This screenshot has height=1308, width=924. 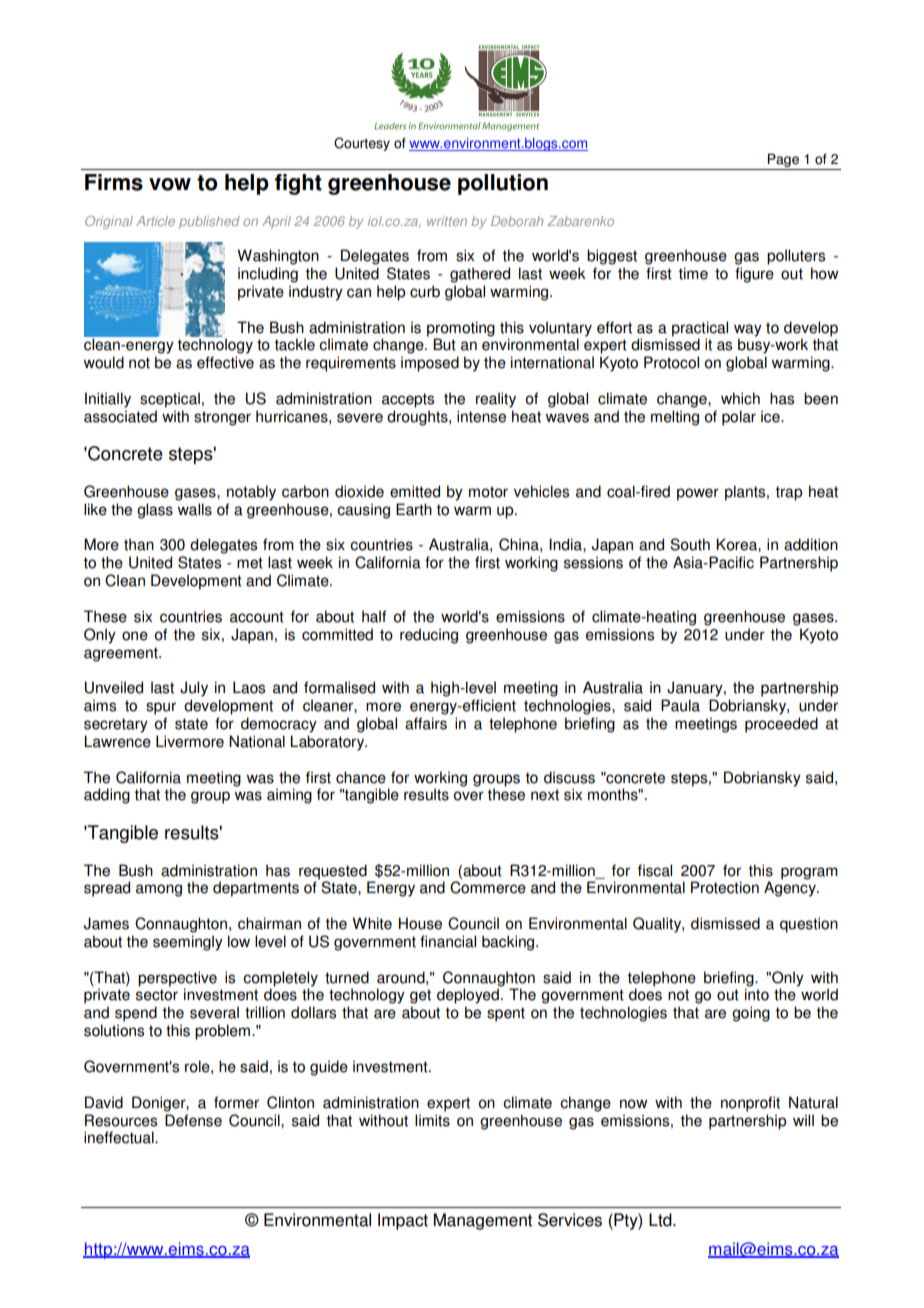 What do you see at coordinates (488, 492) in the screenshot?
I see `motor` at bounding box center [488, 492].
